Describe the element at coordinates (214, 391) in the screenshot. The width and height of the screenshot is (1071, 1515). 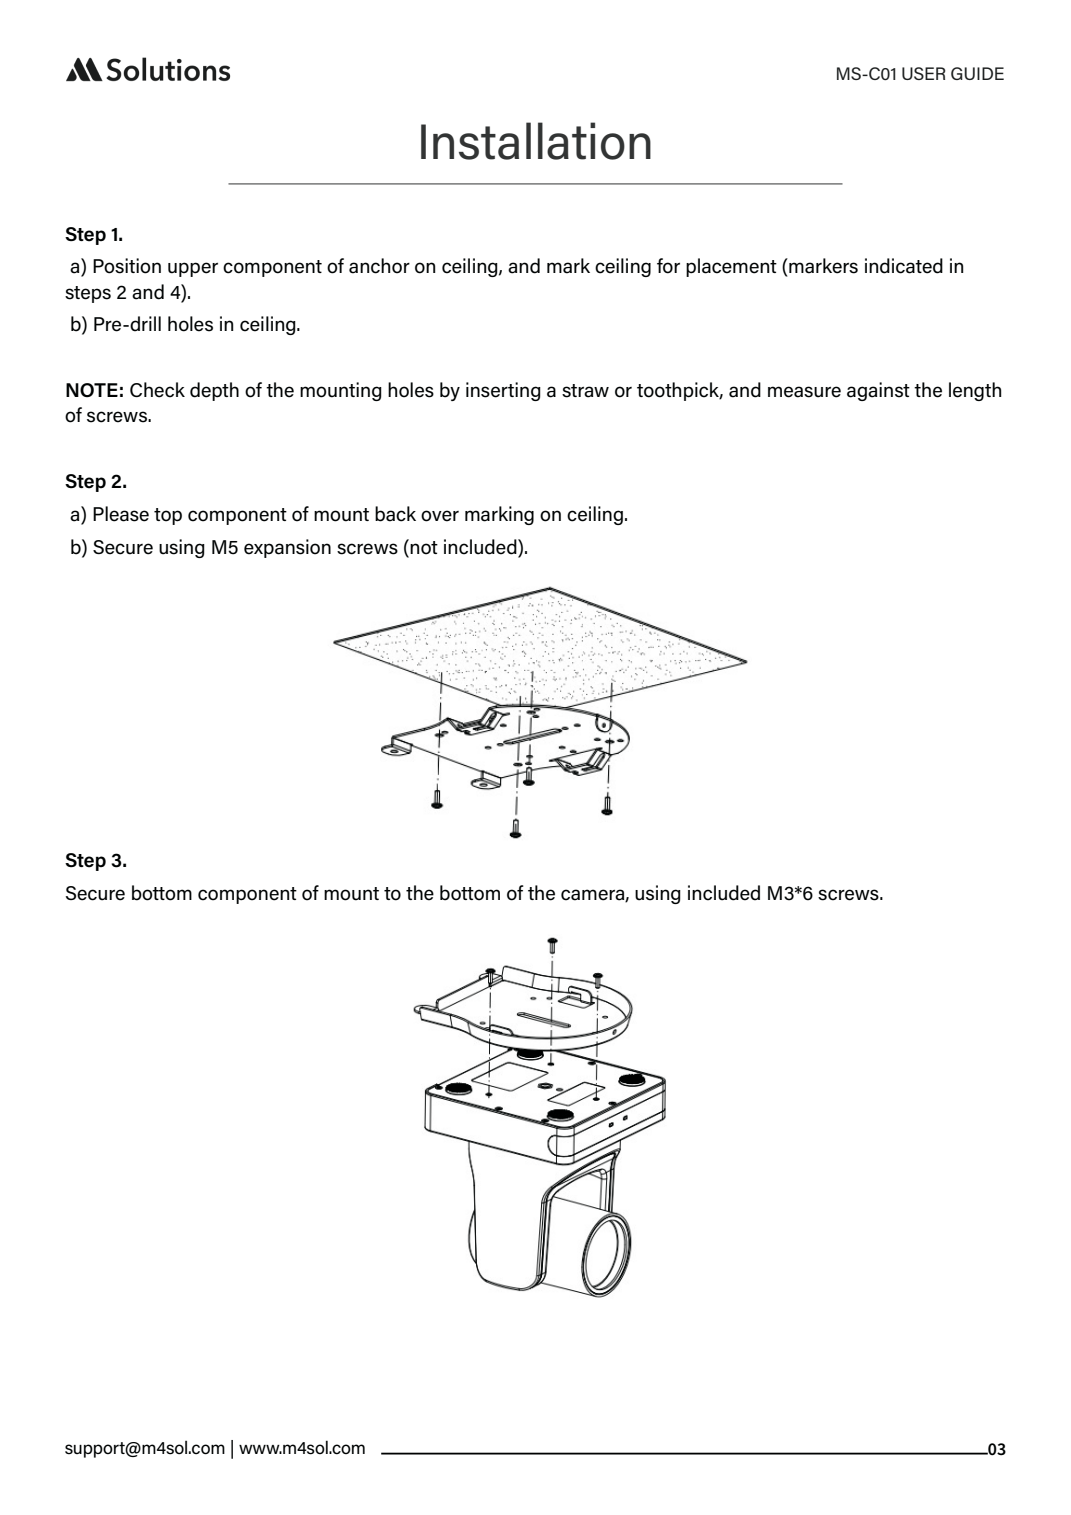
I see `depth` at that location.
